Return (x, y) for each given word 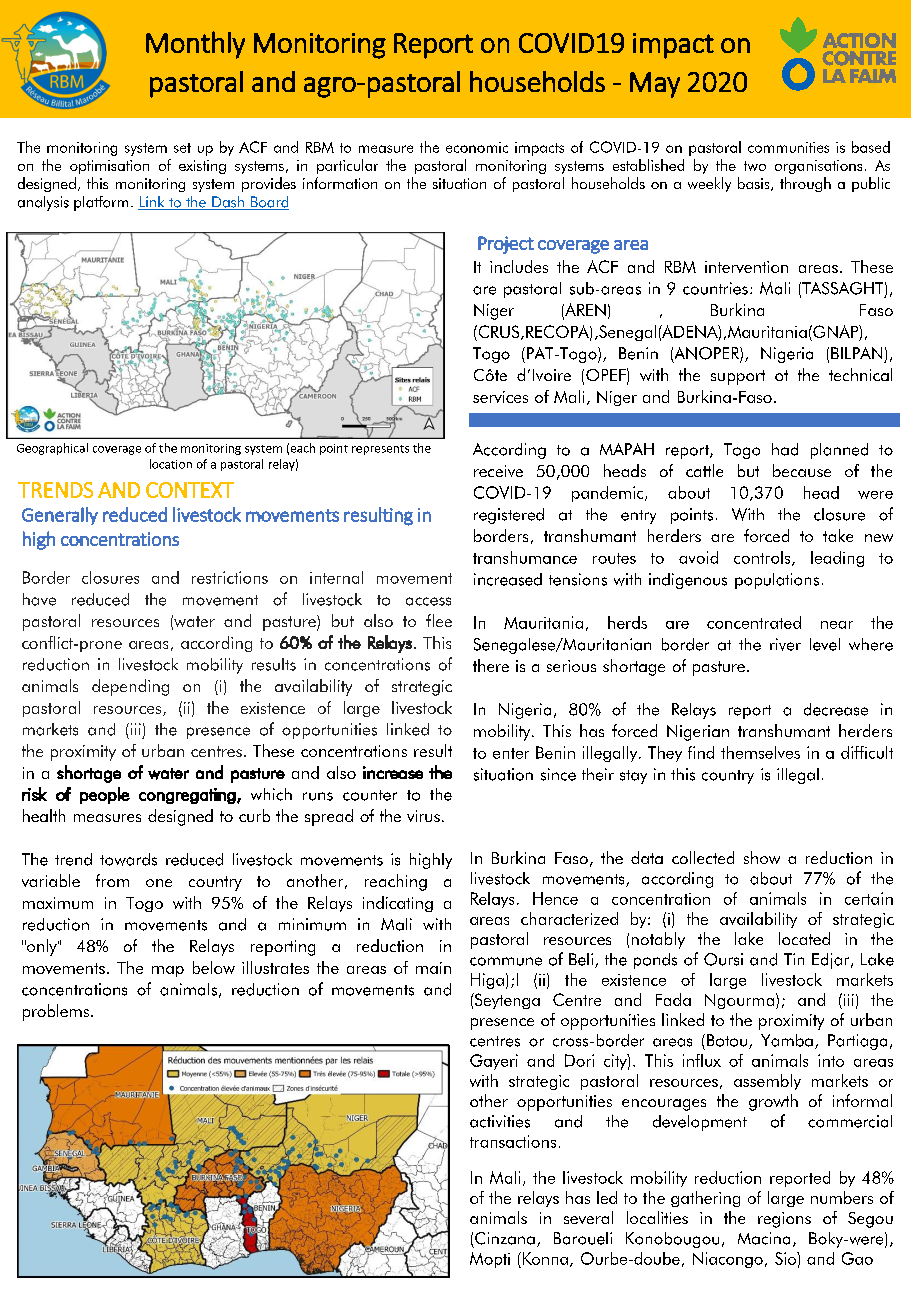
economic (477, 147)
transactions (513, 1141)
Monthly (195, 45)
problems (56, 1012)
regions (784, 1220)
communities (788, 147)
